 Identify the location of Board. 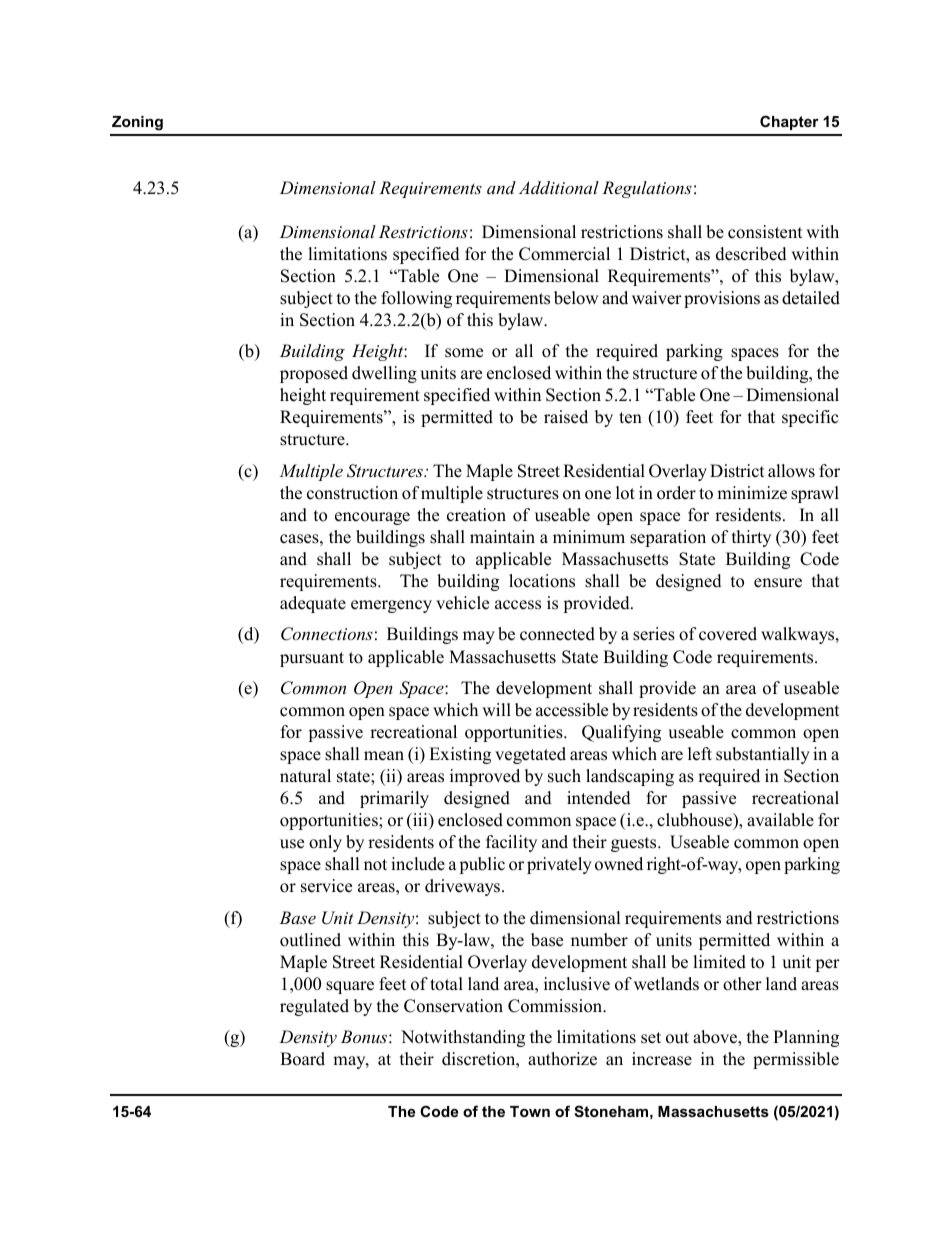
(302, 1059).
